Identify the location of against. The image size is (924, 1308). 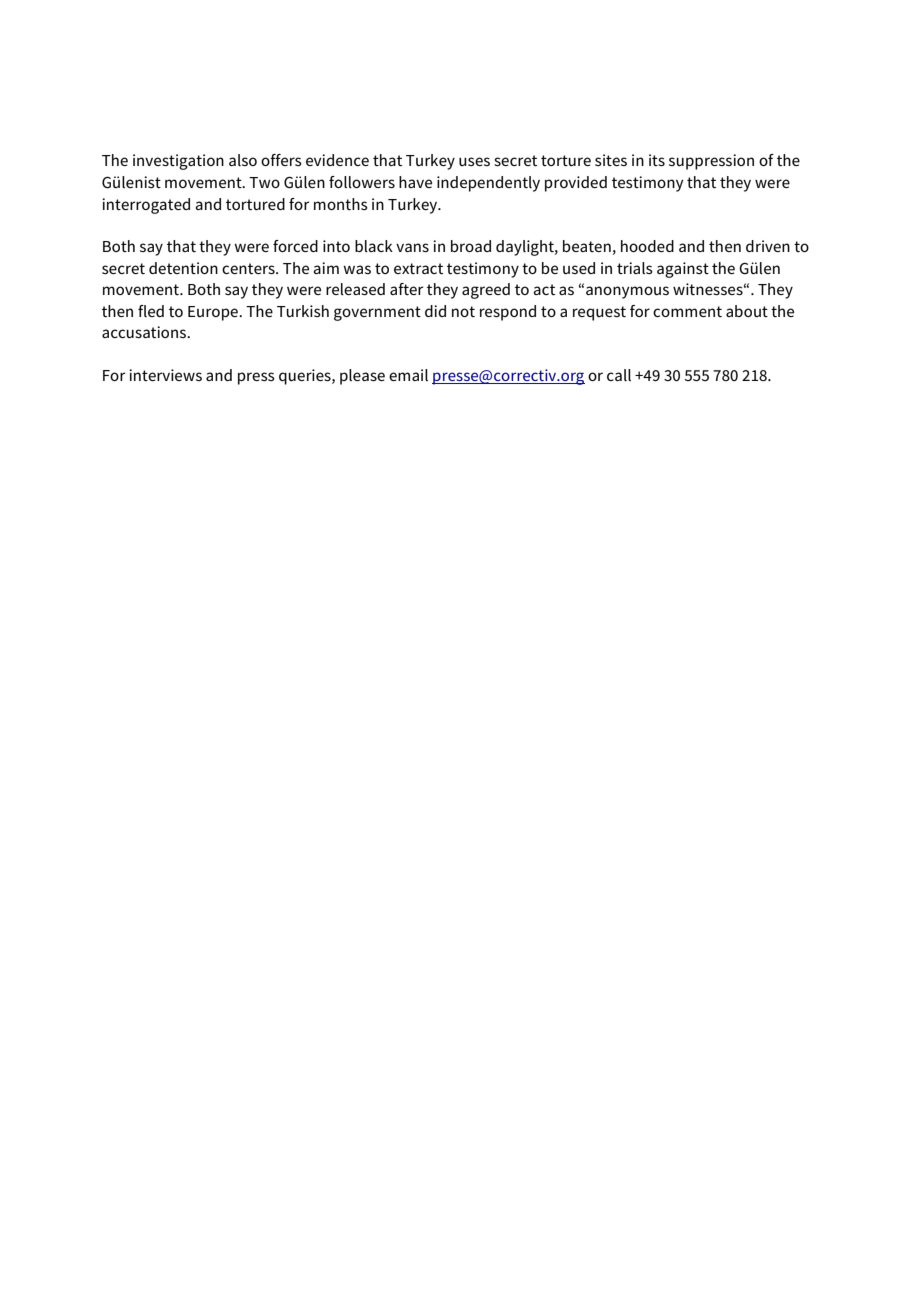
(683, 270).
